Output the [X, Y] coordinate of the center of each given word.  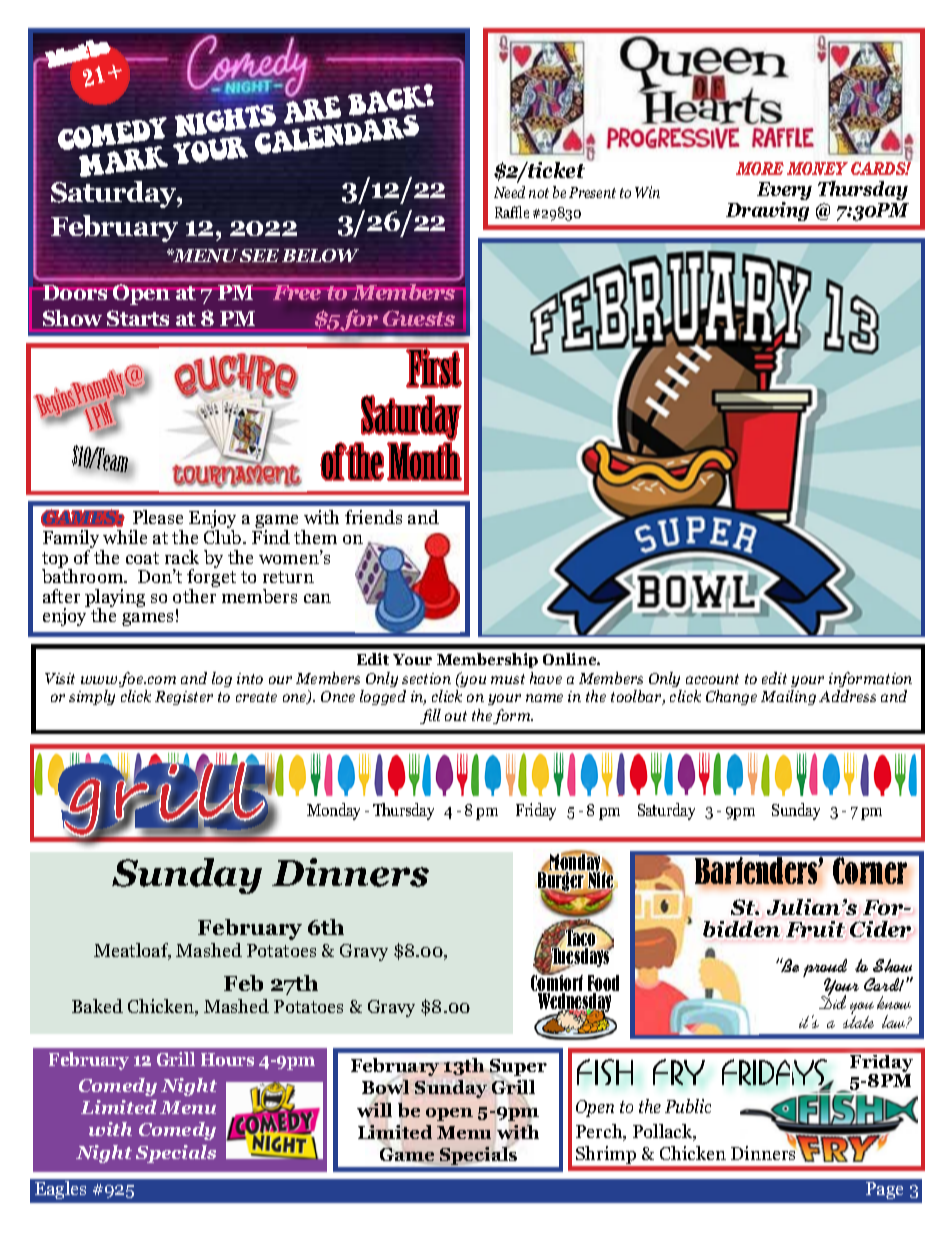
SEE [259, 255]
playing [115, 599]
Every [784, 193]
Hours [227, 1059]
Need [509, 192]
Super [517, 1069]
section [426, 678]
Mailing [788, 697]
